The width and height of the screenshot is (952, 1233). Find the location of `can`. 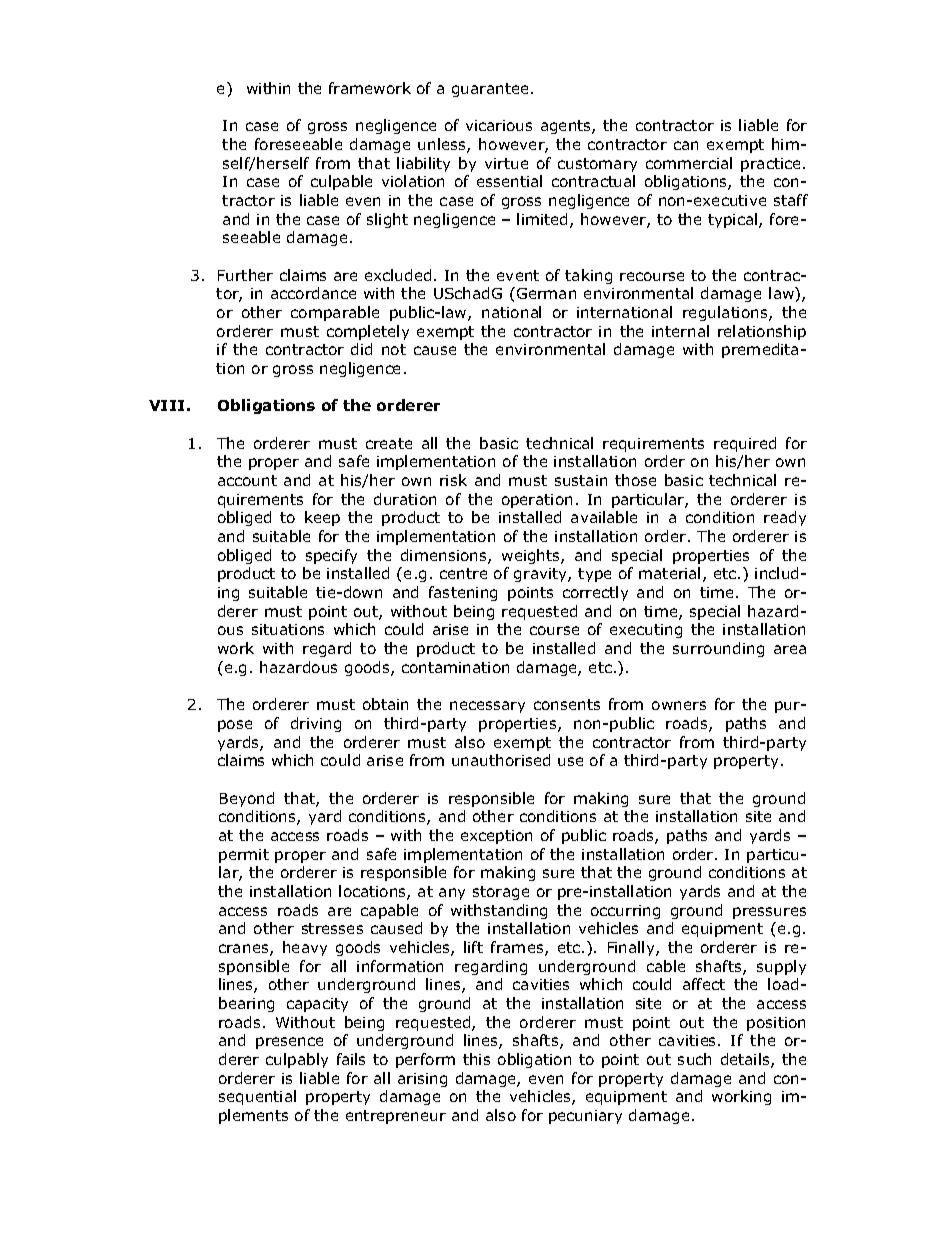

can is located at coordinates (686, 145).
